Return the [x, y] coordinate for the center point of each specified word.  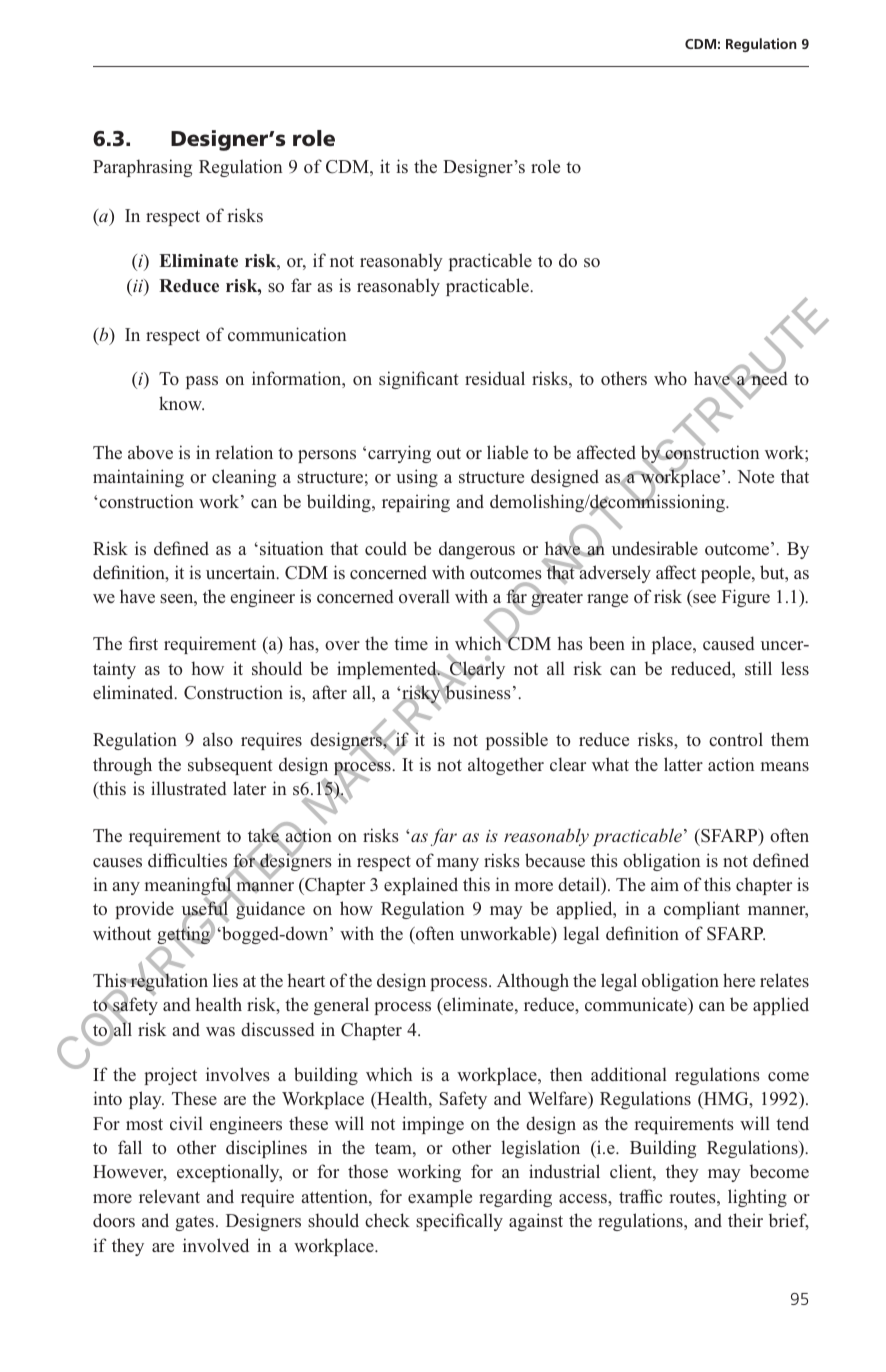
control [736, 739]
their [745, 1220]
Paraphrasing [142, 168]
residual [495, 378]
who [670, 378]
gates [194, 1223]
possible [517, 741]
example [440, 1198]
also [218, 739]
